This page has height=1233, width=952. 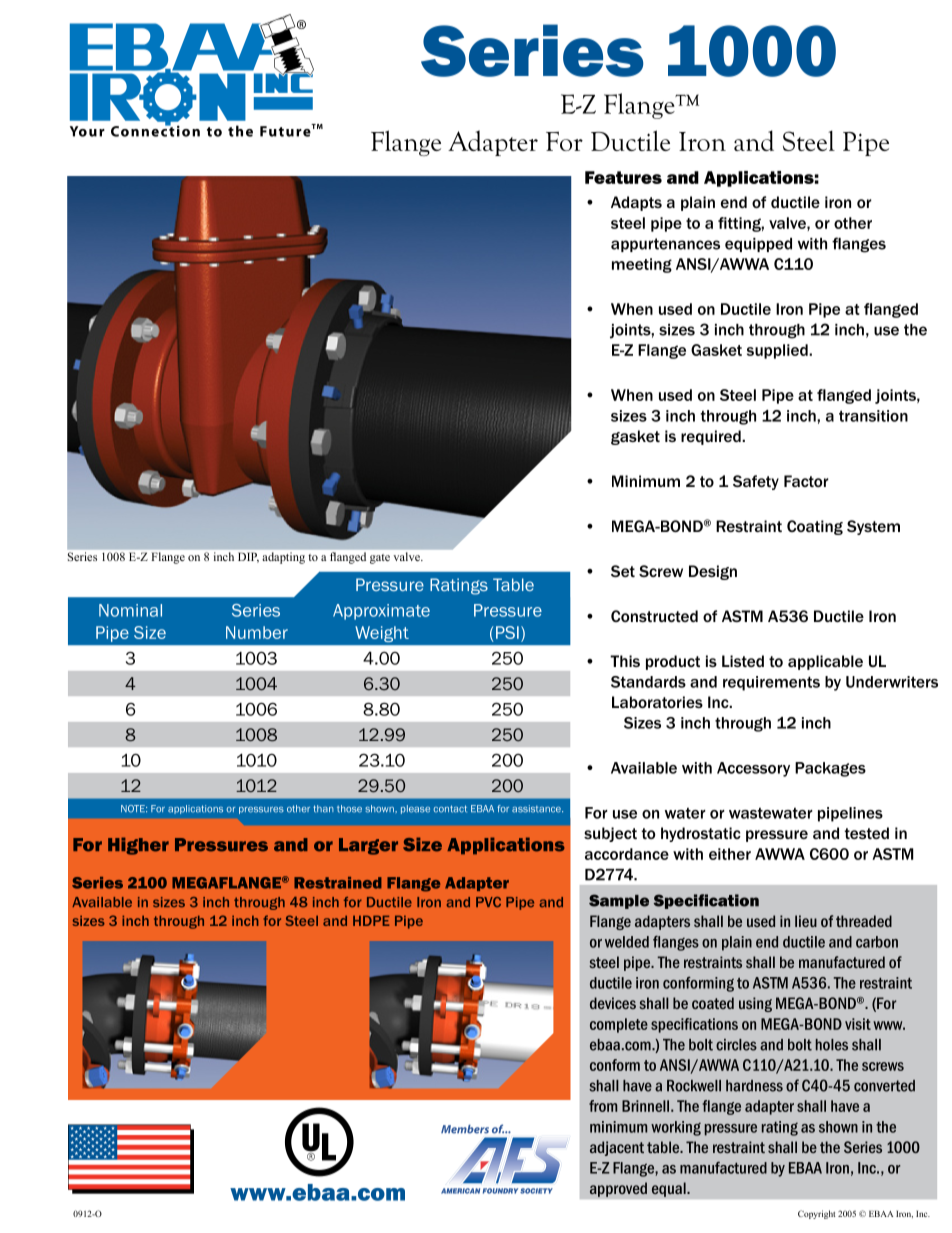 I want to click on Adapts, so click(x=636, y=203).
